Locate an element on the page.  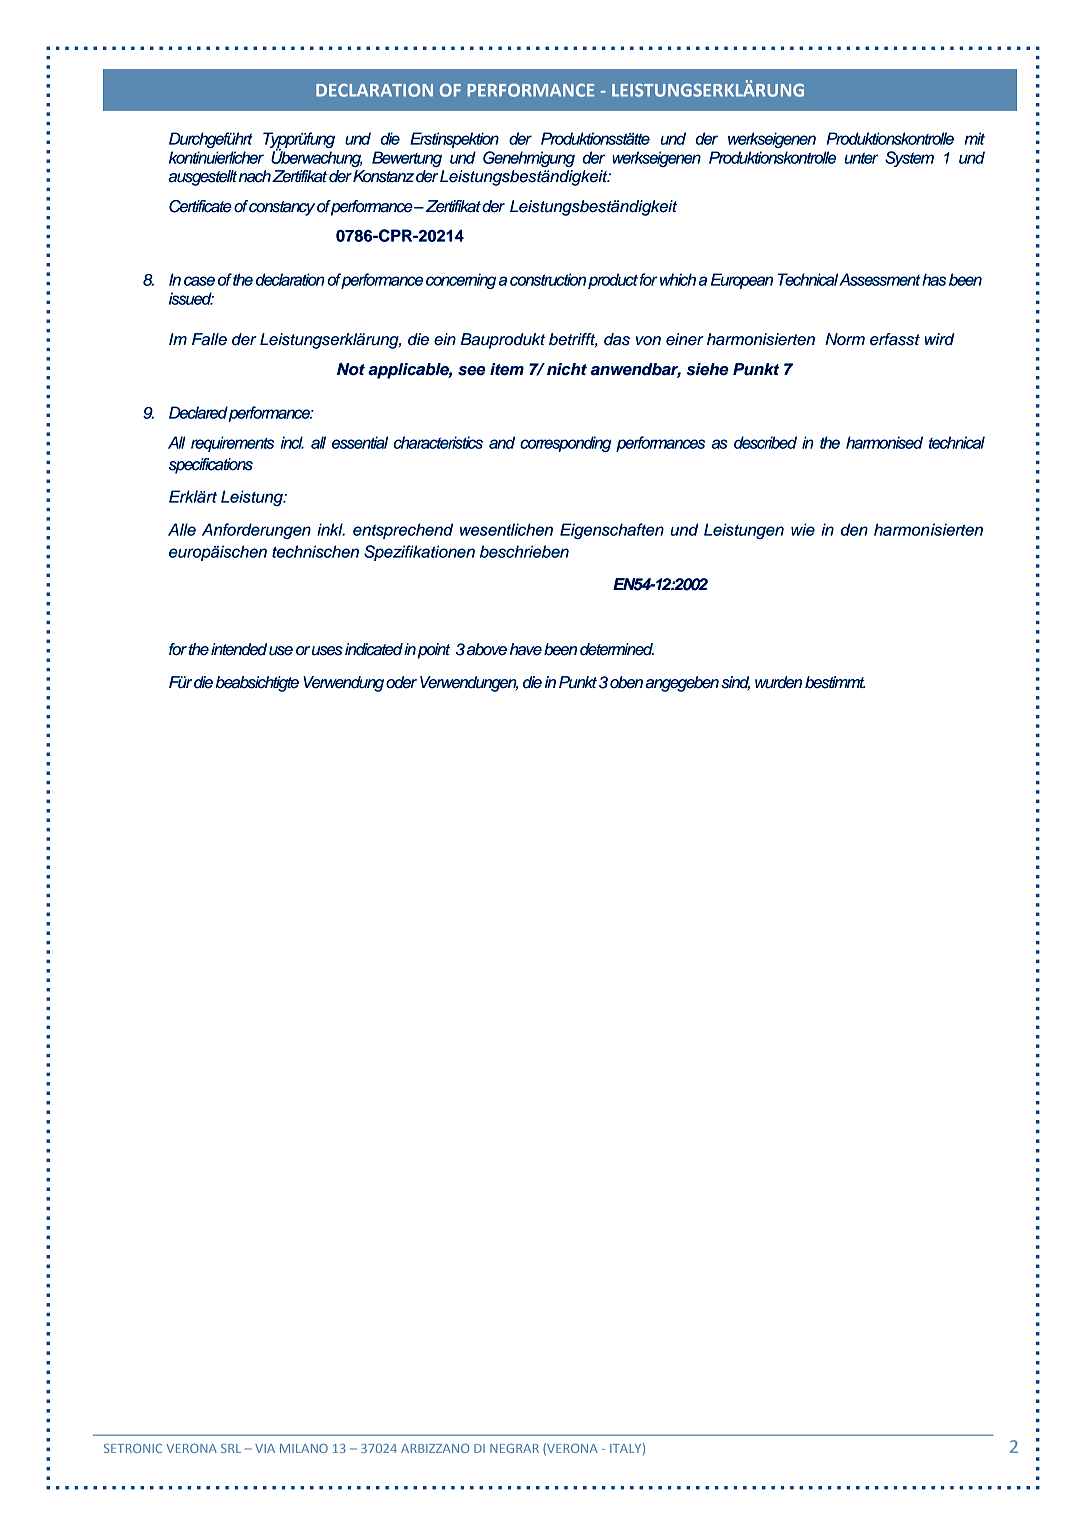
determined is located at coordinates (617, 649).
